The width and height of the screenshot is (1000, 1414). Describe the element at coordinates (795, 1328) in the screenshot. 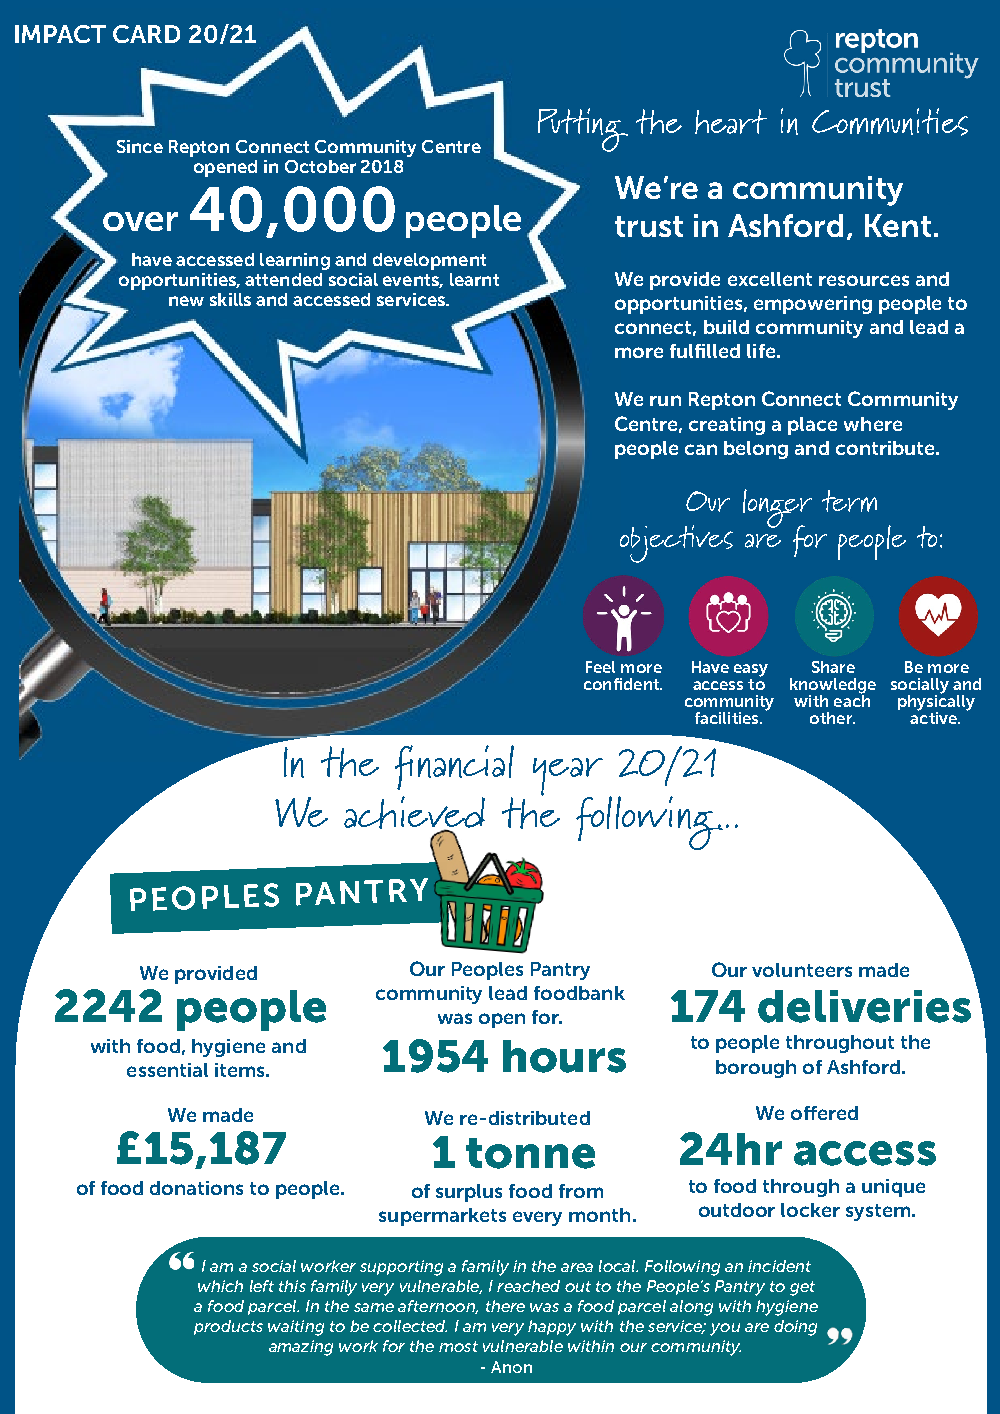

I see `doing` at that location.
